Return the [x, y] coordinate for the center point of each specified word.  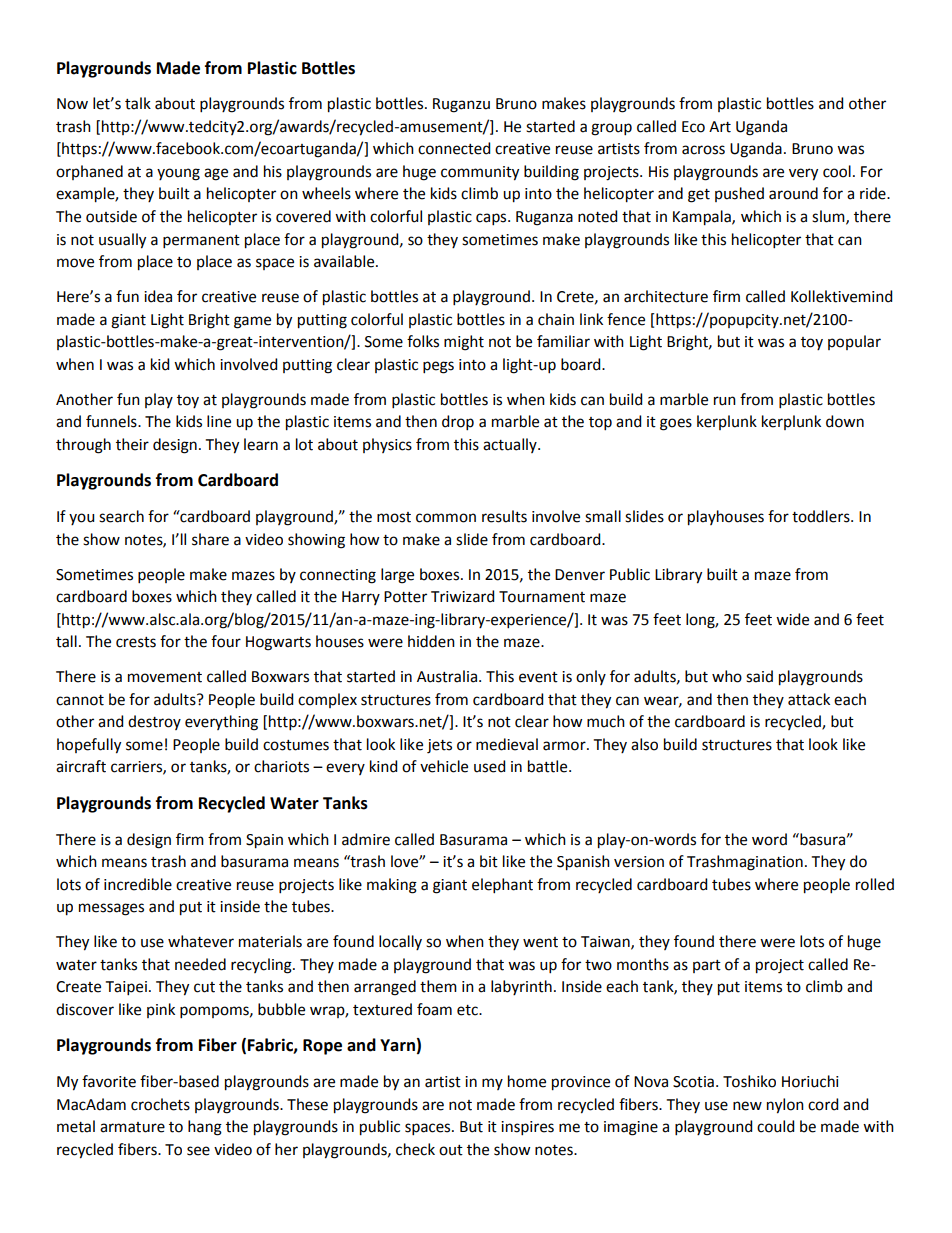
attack [809, 699]
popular [854, 342]
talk [138, 103]
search [121, 516]
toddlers [822, 516]
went [540, 942]
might [464, 343]
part [707, 966]
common [446, 518]
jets [439, 746]
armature [132, 1127]
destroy [154, 722]
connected [454, 148]
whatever [201, 941]
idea [158, 296]
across [703, 150]
